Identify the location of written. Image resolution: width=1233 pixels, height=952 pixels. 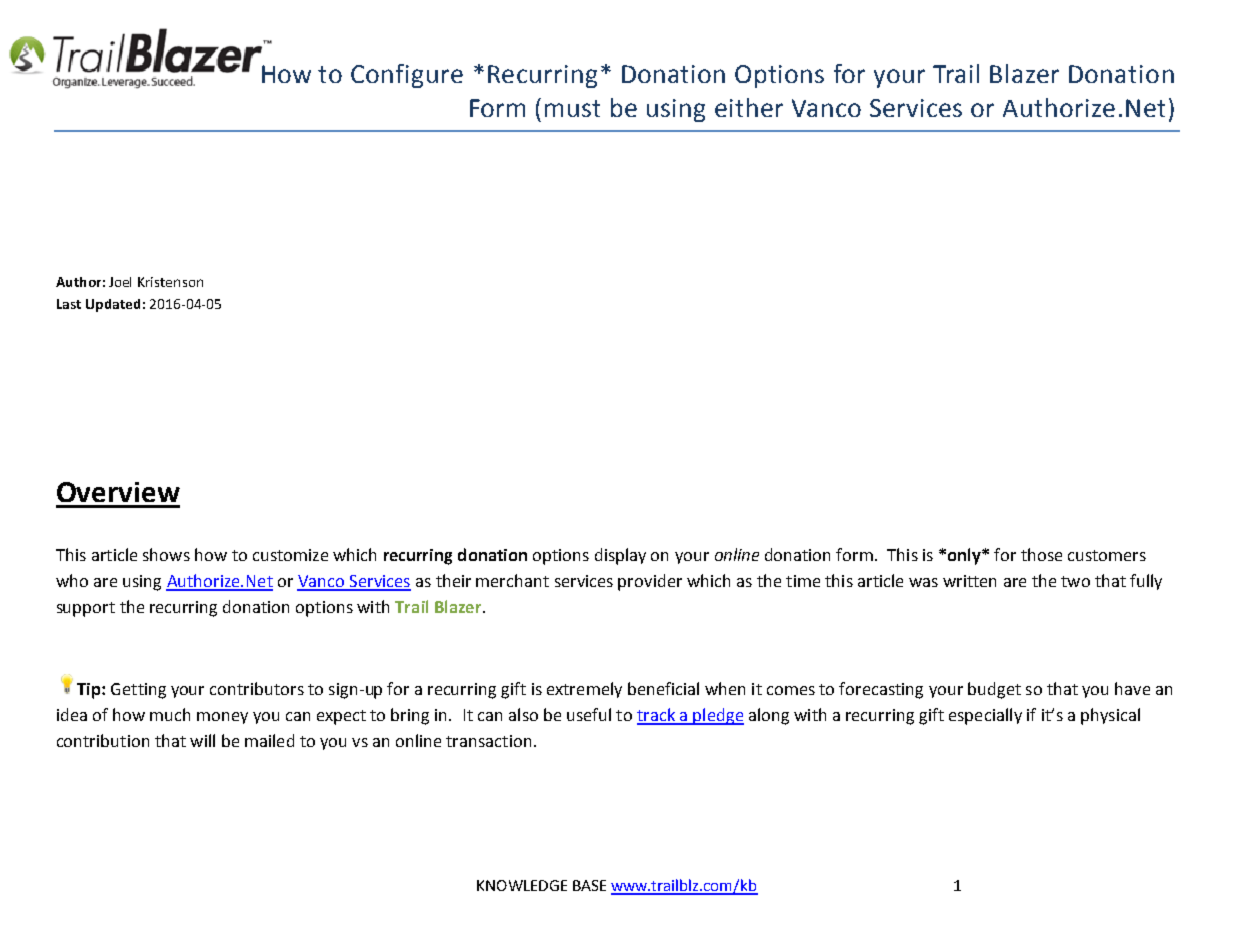
(969, 581).
